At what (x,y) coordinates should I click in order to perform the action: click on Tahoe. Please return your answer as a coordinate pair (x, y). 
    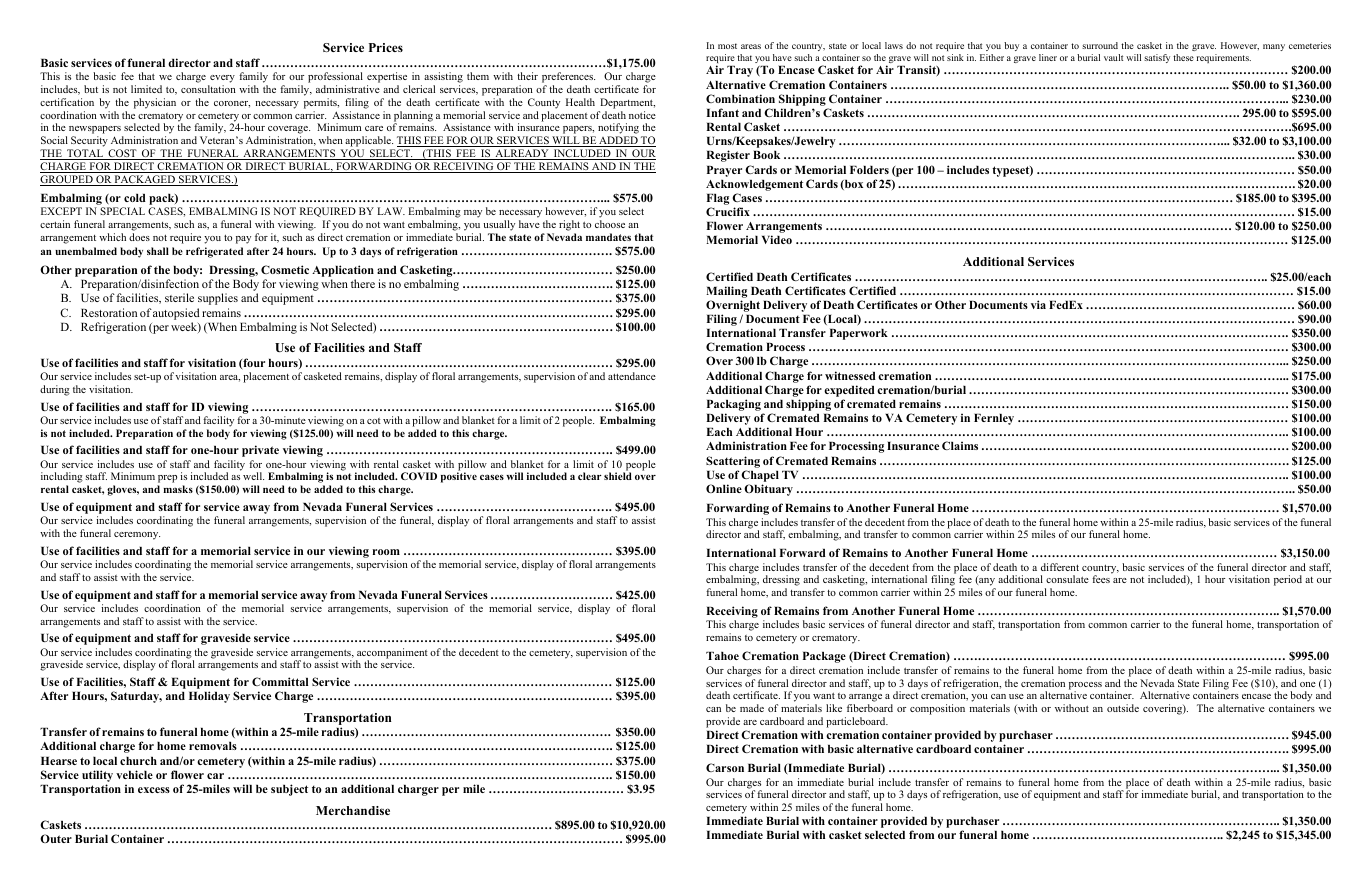
    Looking at the image, I should click on (722, 656).
